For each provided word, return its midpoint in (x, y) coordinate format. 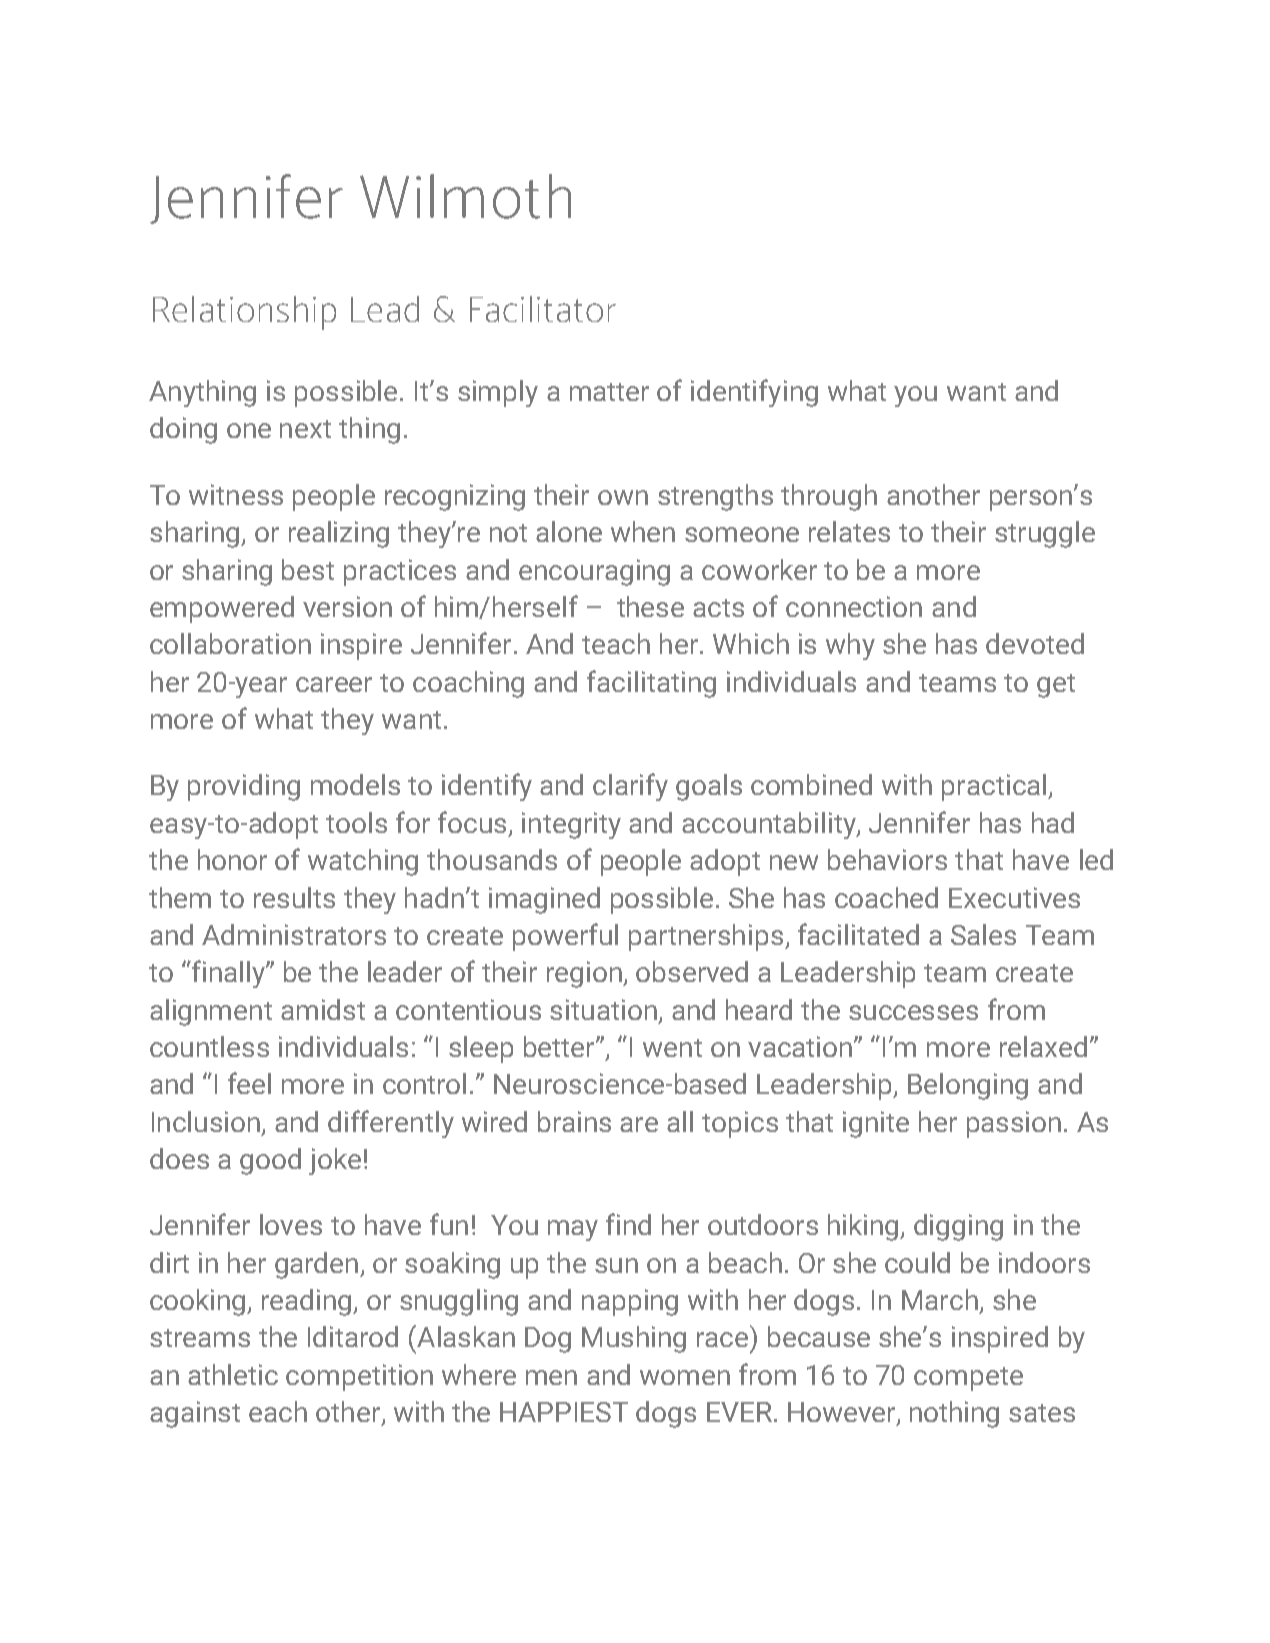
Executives (1014, 897)
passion (1014, 1124)
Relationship (244, 313)
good (270, 1161)
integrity (571, 825)
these (650, 606)
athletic (233, 1374)
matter (609, 392)
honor (232, 859)
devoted (1035, 643)
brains (574, 1121)
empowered (222, 609)
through (829, 497)
